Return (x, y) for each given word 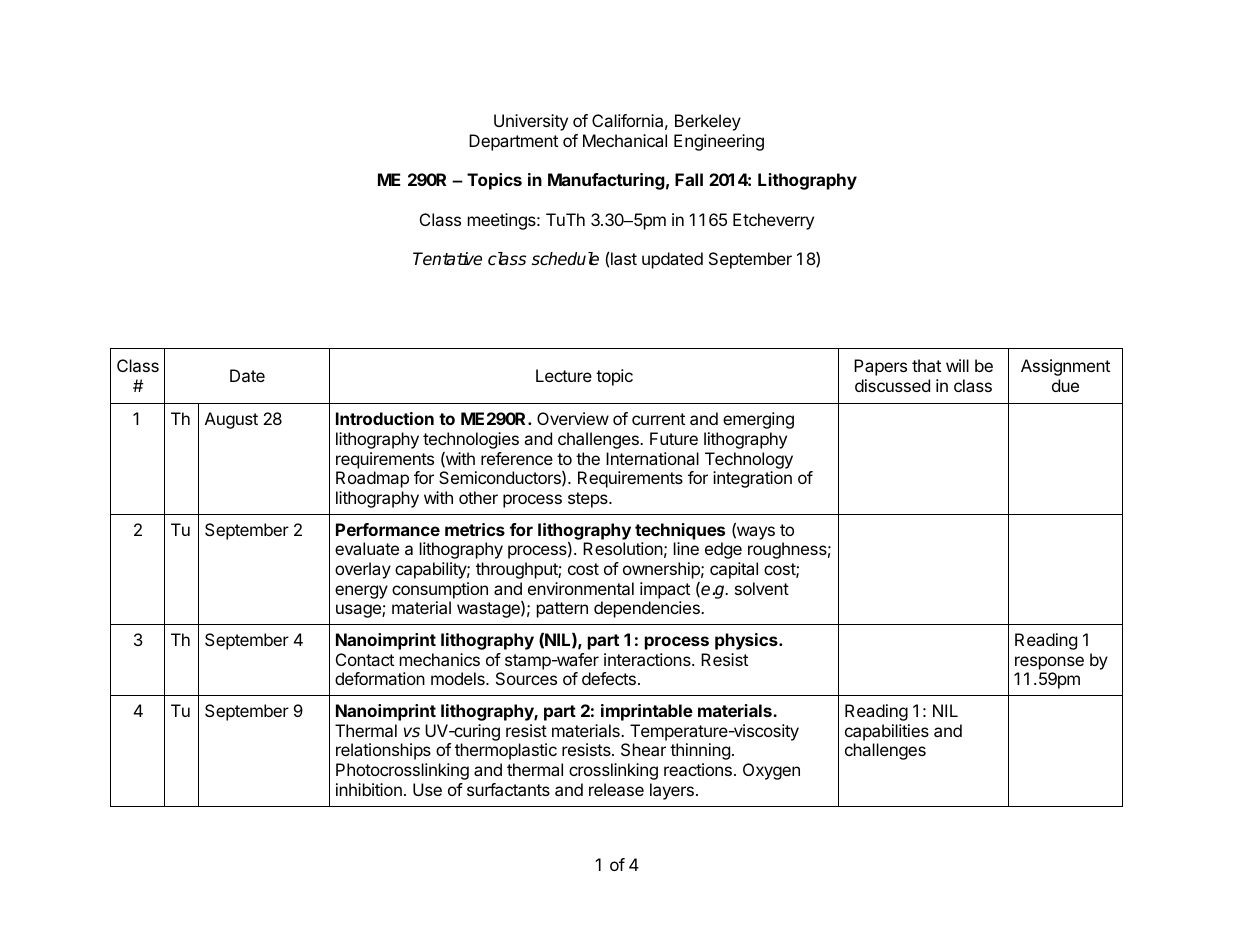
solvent (762, 588)
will (957, 365)
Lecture (564, 375)
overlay (363, 570)
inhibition (369, 789)
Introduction (385, 418)
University (531, 122)
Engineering (719, 142)
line (686, 548)
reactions (698, 769)
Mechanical (625, 140)
